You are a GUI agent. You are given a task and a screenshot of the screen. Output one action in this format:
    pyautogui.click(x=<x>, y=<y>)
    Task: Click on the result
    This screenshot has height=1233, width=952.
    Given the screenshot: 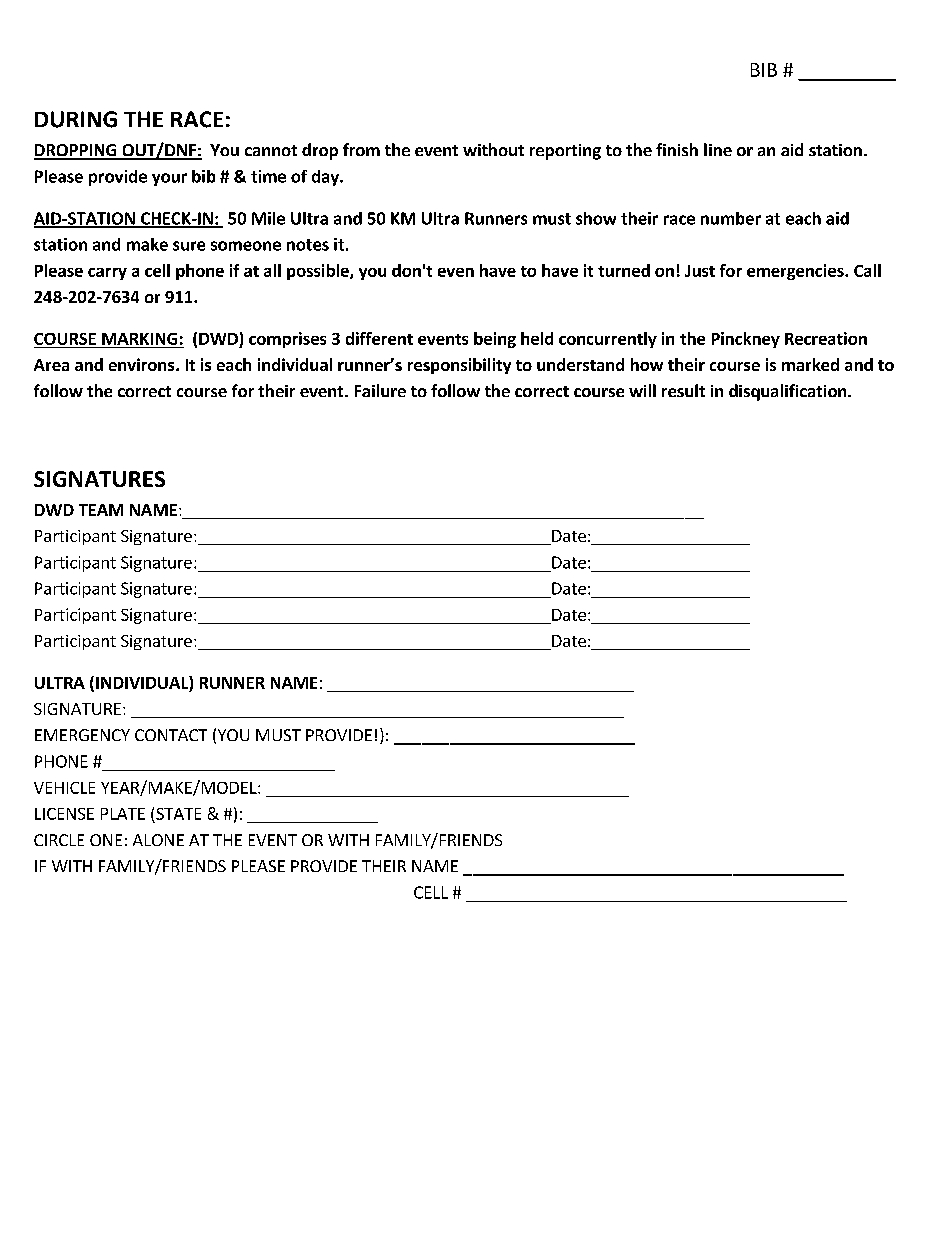 What is the action you would take?
    pyautogui.click(x=683, y=390)
